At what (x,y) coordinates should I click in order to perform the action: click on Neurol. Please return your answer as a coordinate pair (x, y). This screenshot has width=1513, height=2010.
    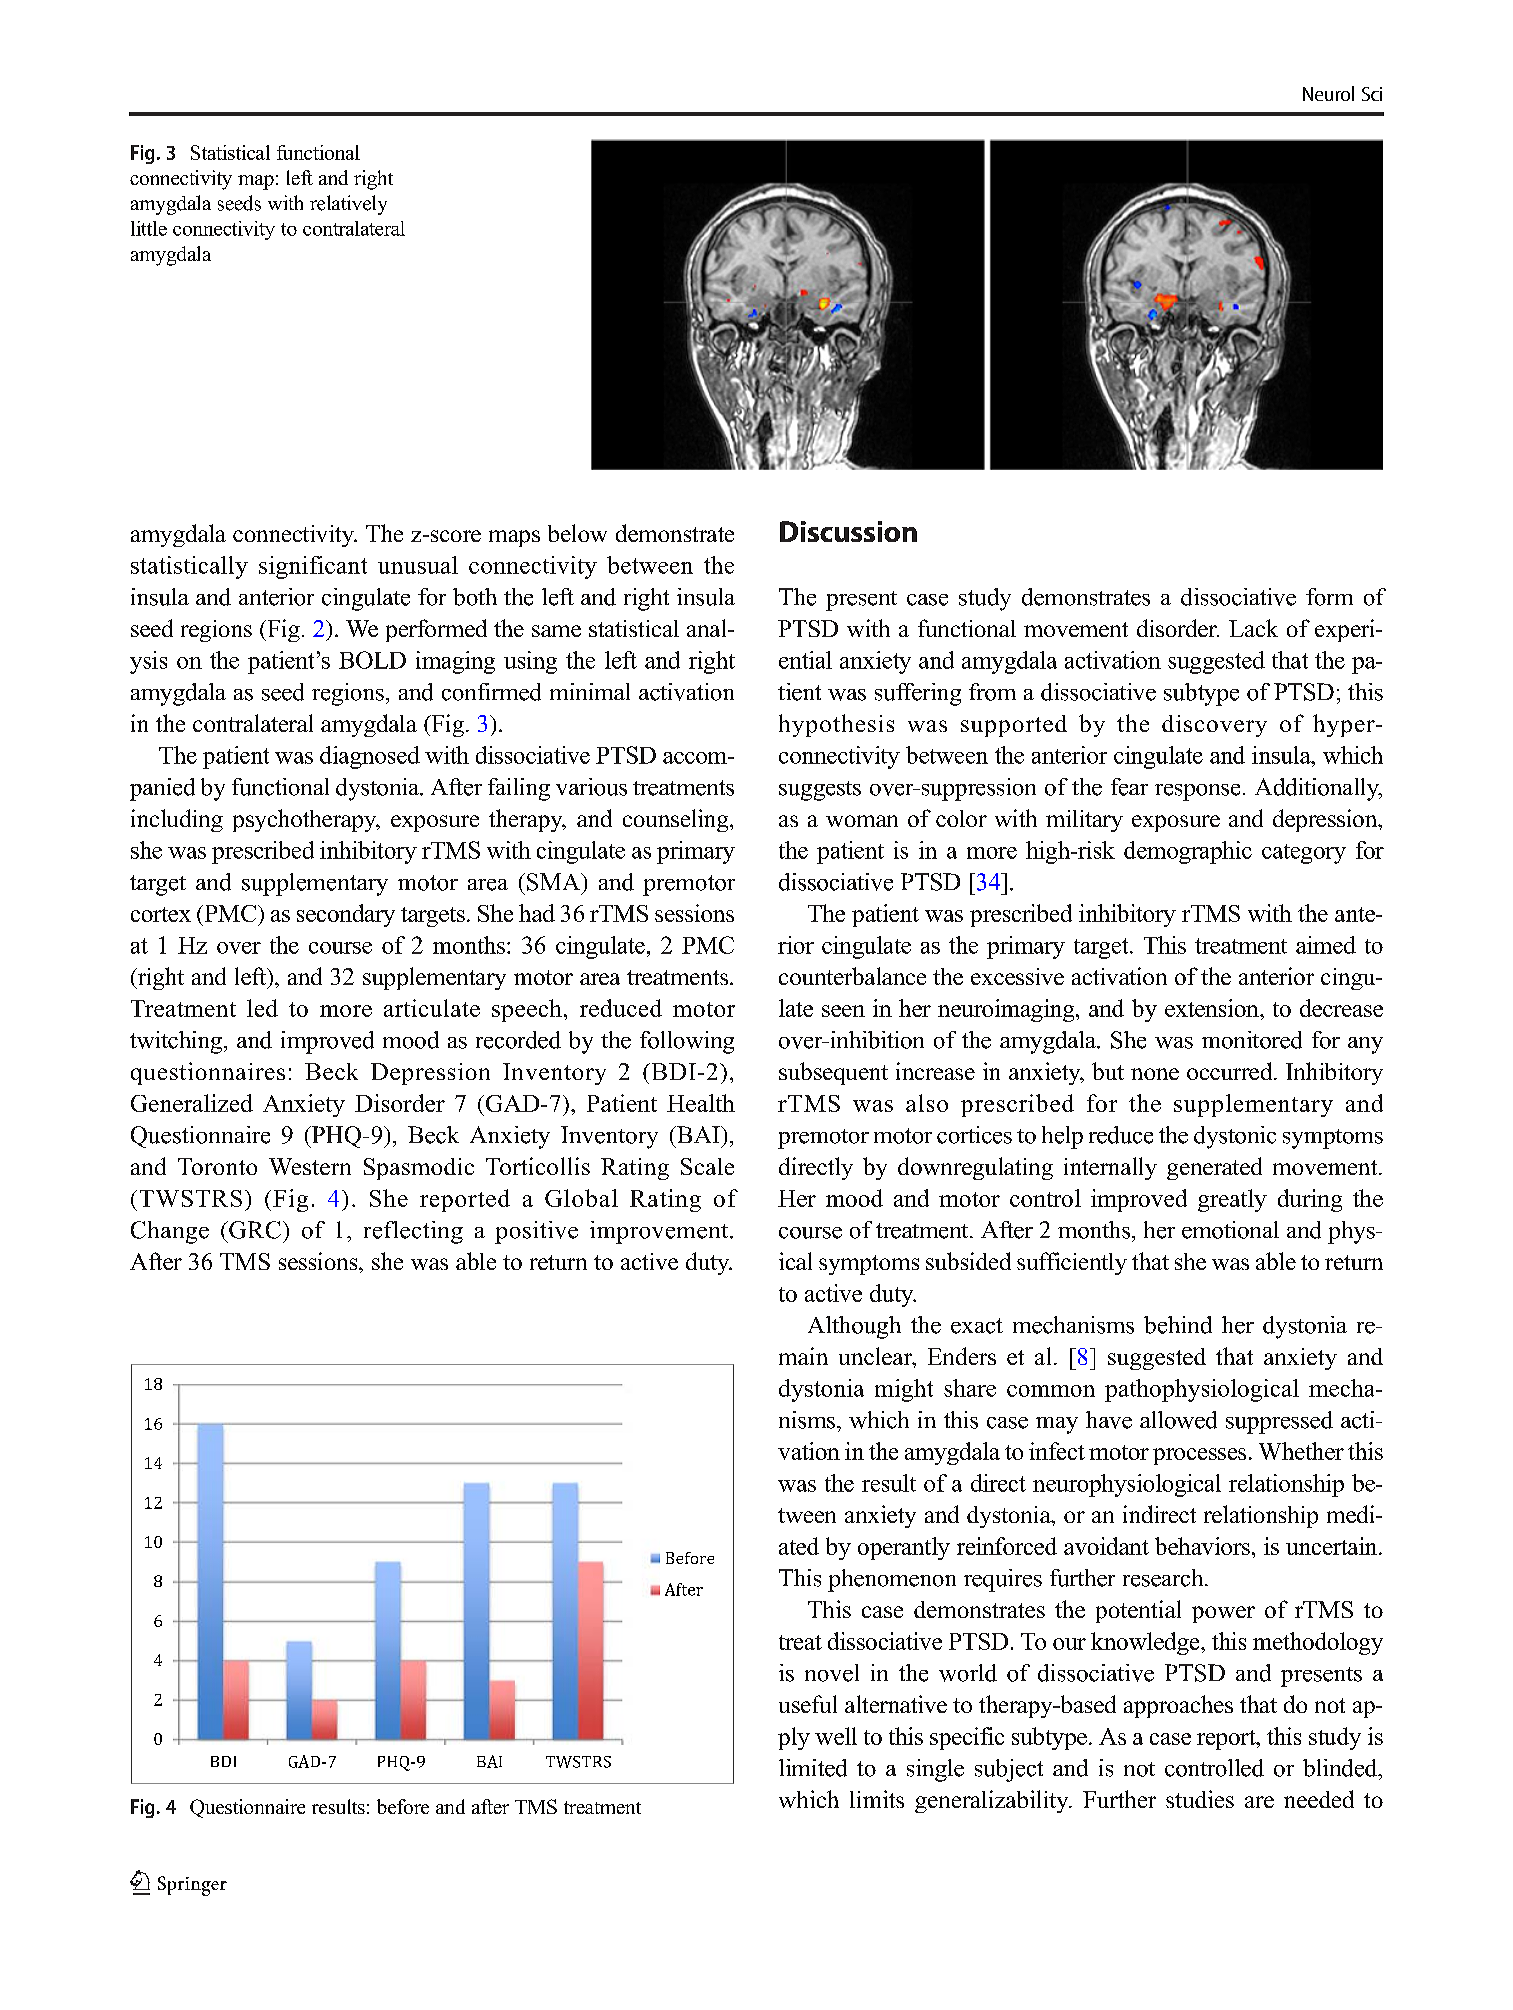
    Looking at the image, I should click on (1328, 93).
